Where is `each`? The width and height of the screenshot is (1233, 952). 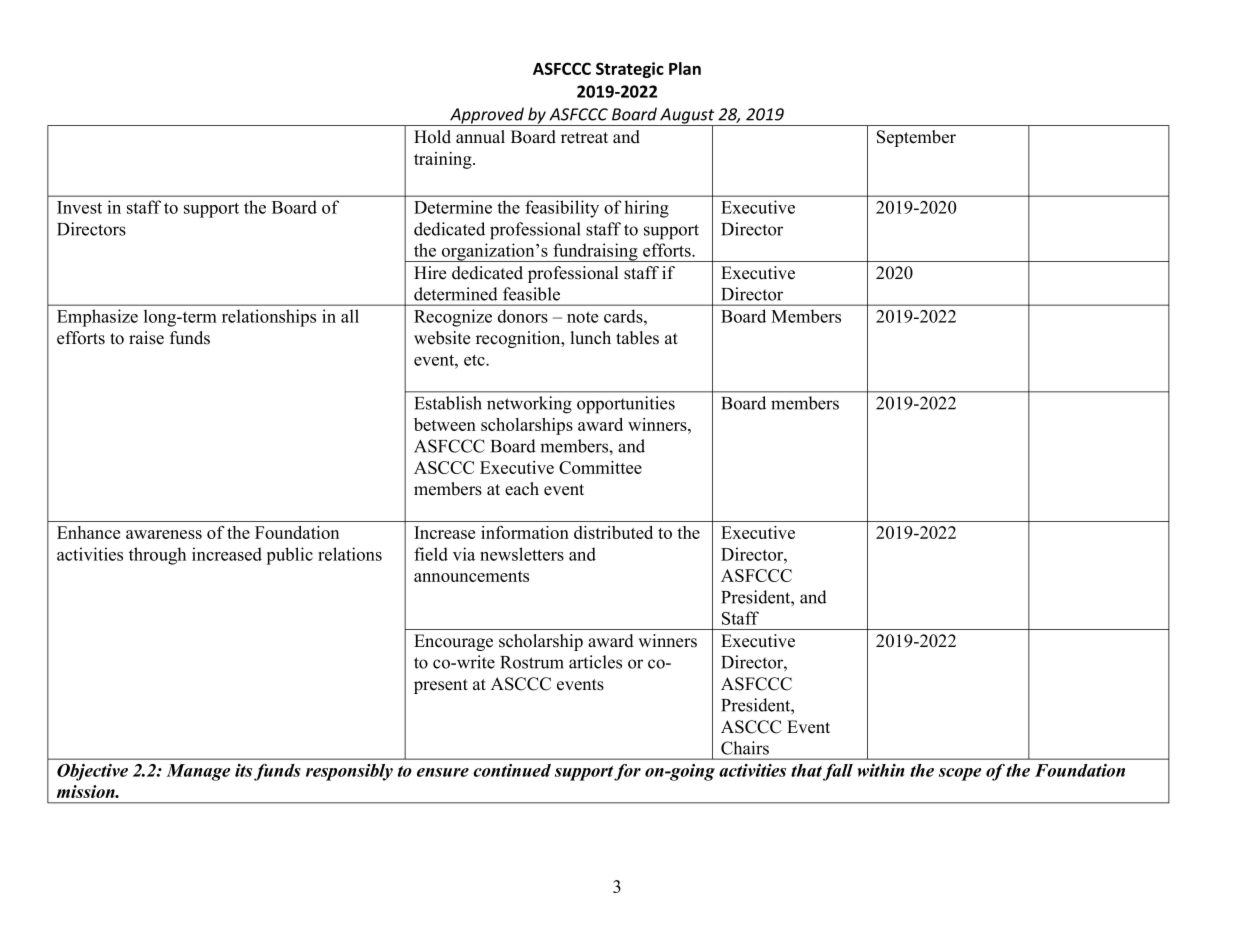
each is located at coordinates (522, 489).
